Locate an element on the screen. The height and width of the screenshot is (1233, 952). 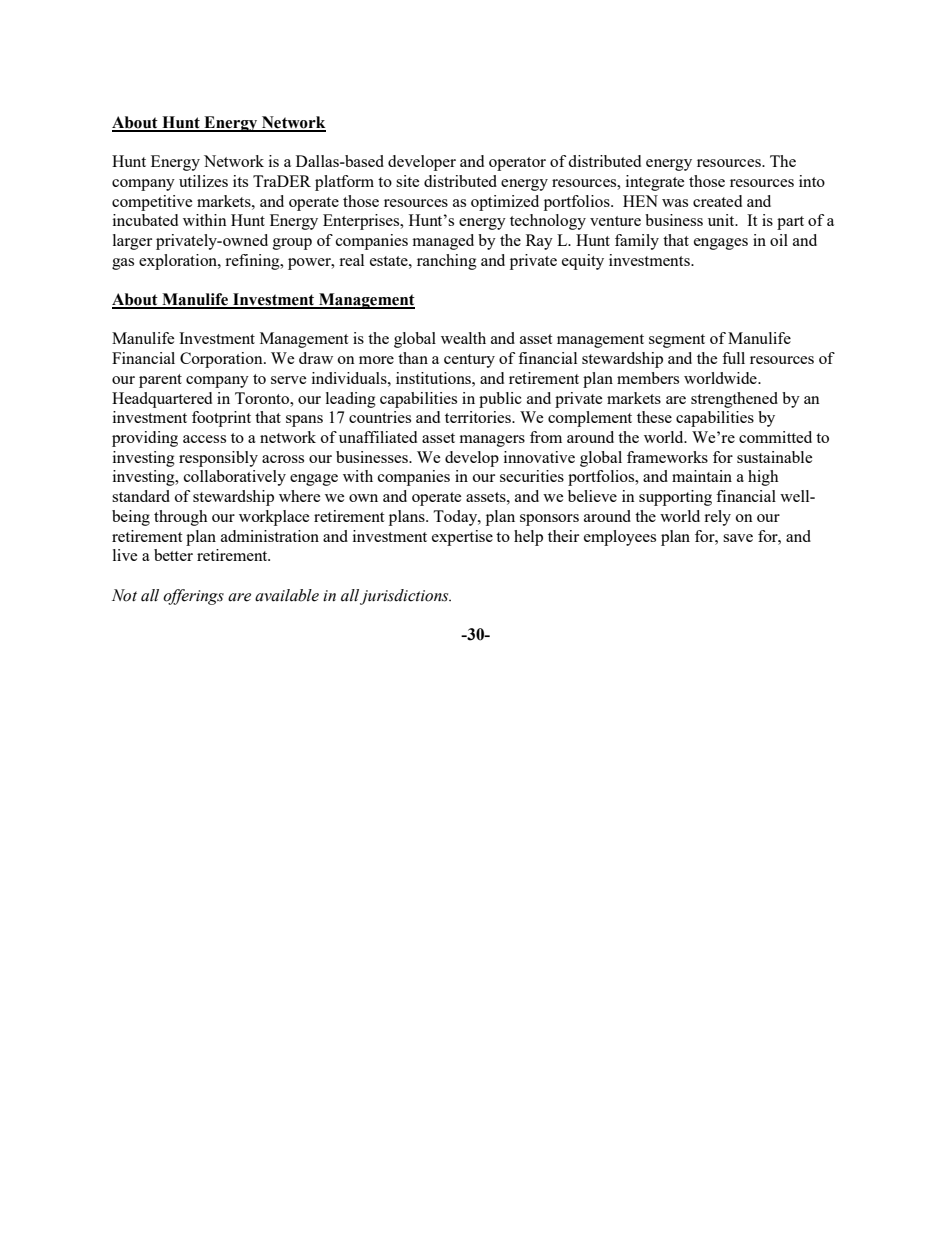
site is located at coordinates (407, 181).
